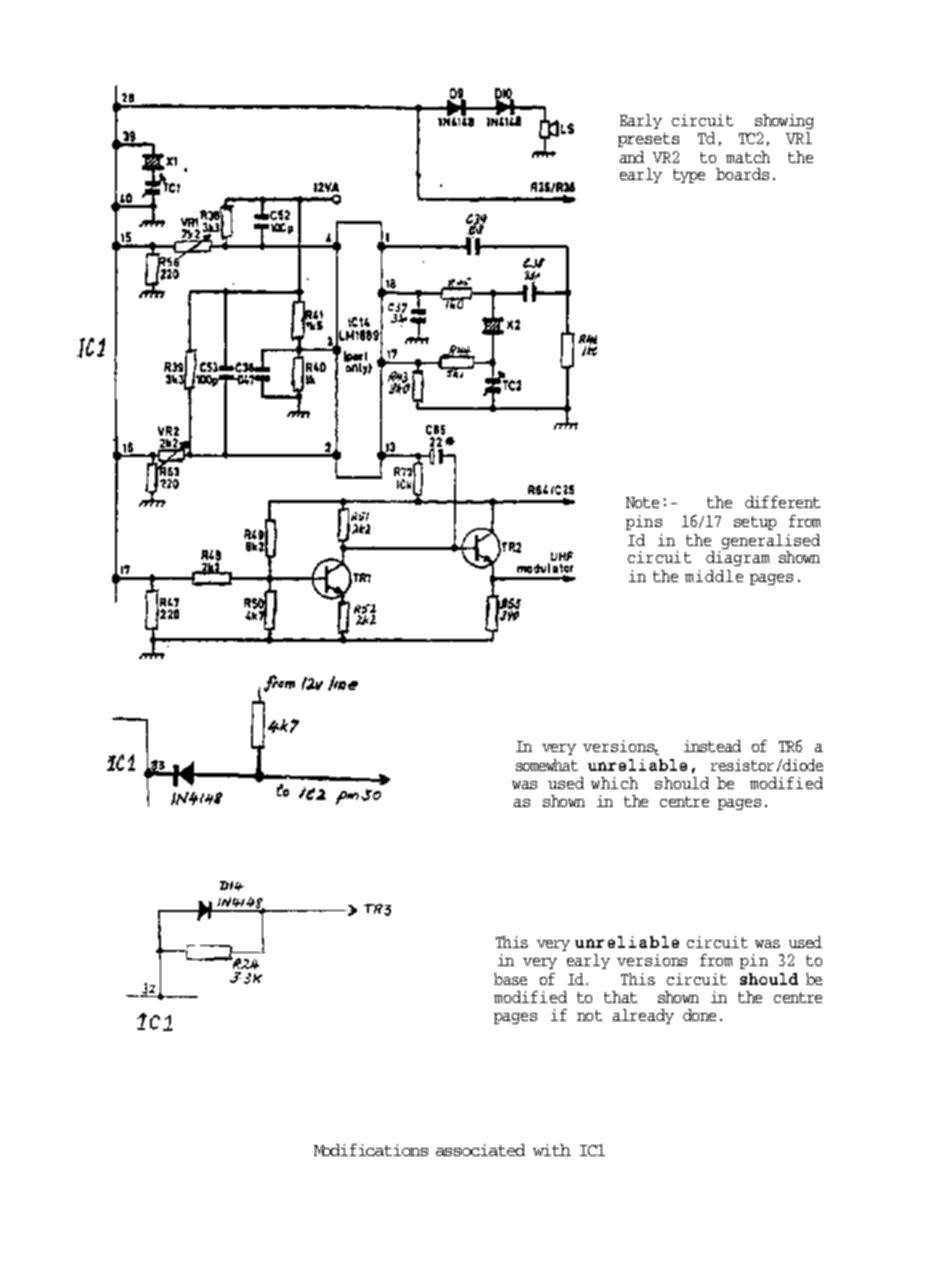 This screenshot has width=945, height=1288. What do you see at coordinates (738, 558) in the screenshot?
I see `diagram` at bounding box center [738, 558].
